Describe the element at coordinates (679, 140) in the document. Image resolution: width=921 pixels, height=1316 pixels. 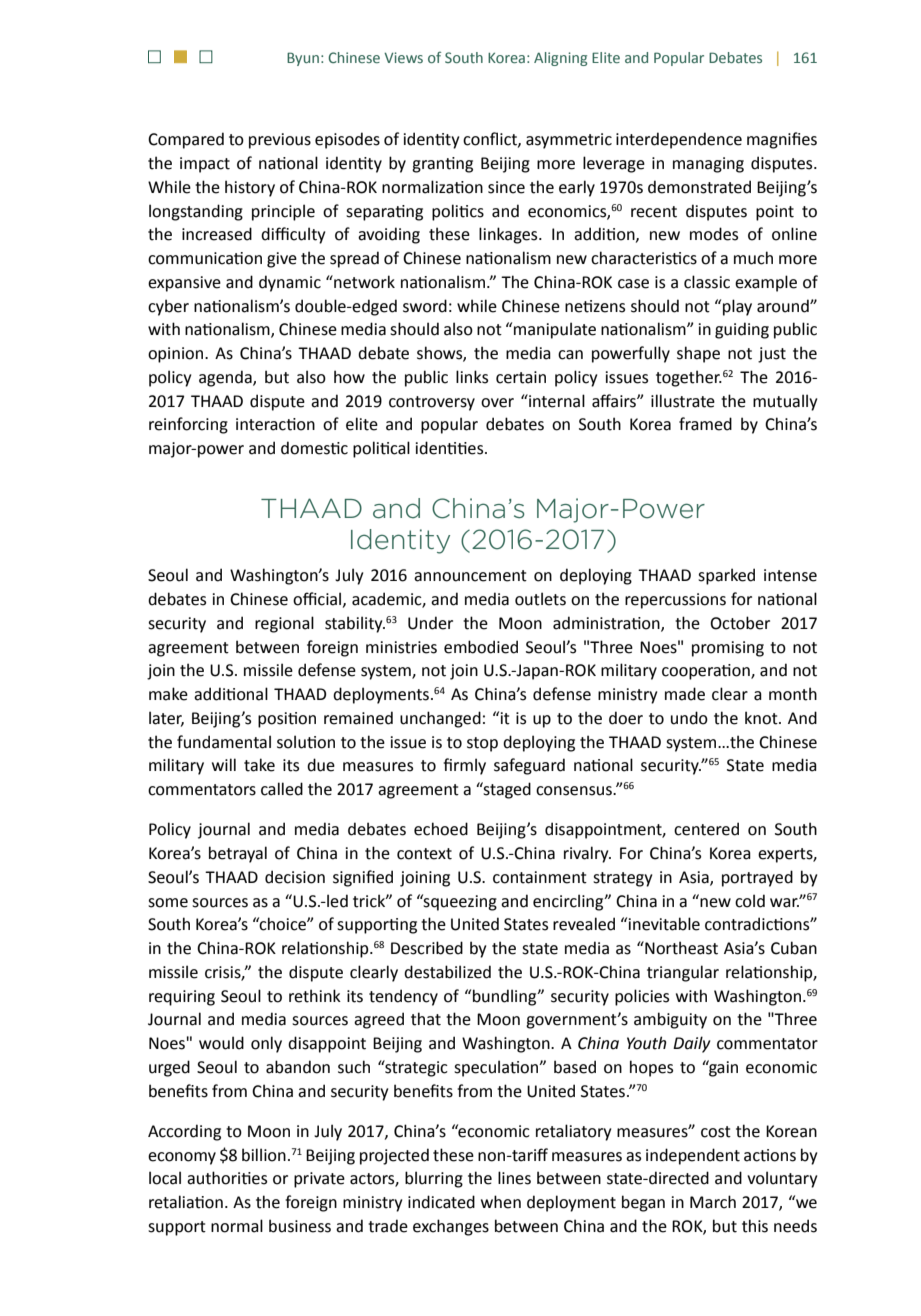
I see `interdependence` at that location.
